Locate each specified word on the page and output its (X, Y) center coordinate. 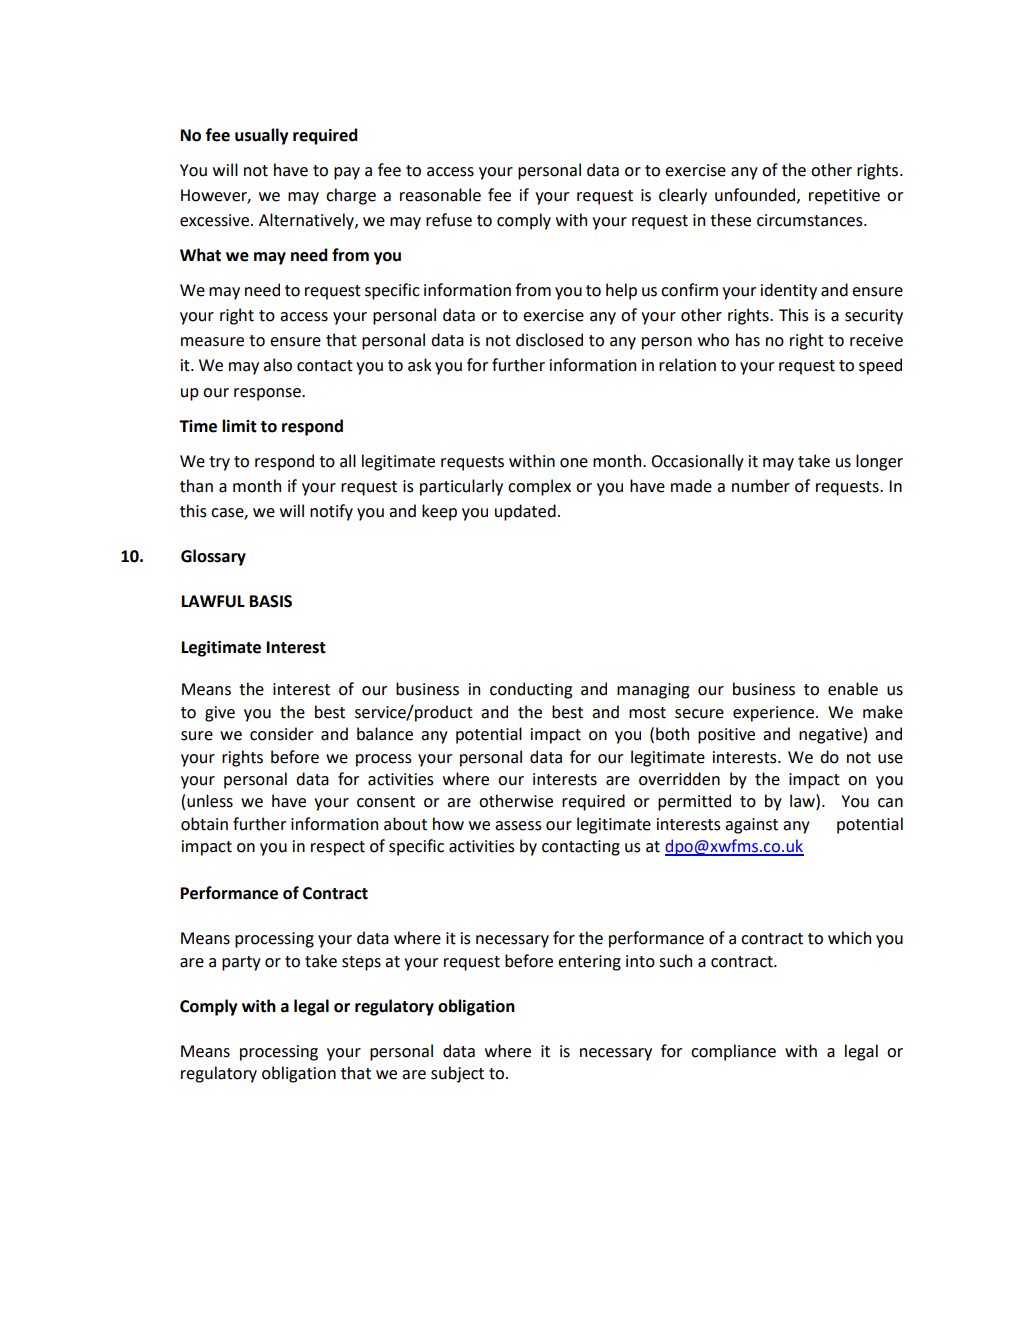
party (241, 963)
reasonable (440, 195)
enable (853, 689)
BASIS (271, 601)
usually (261, 136)
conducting (531, 690)
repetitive (844, 197)
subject (457, 1074)
